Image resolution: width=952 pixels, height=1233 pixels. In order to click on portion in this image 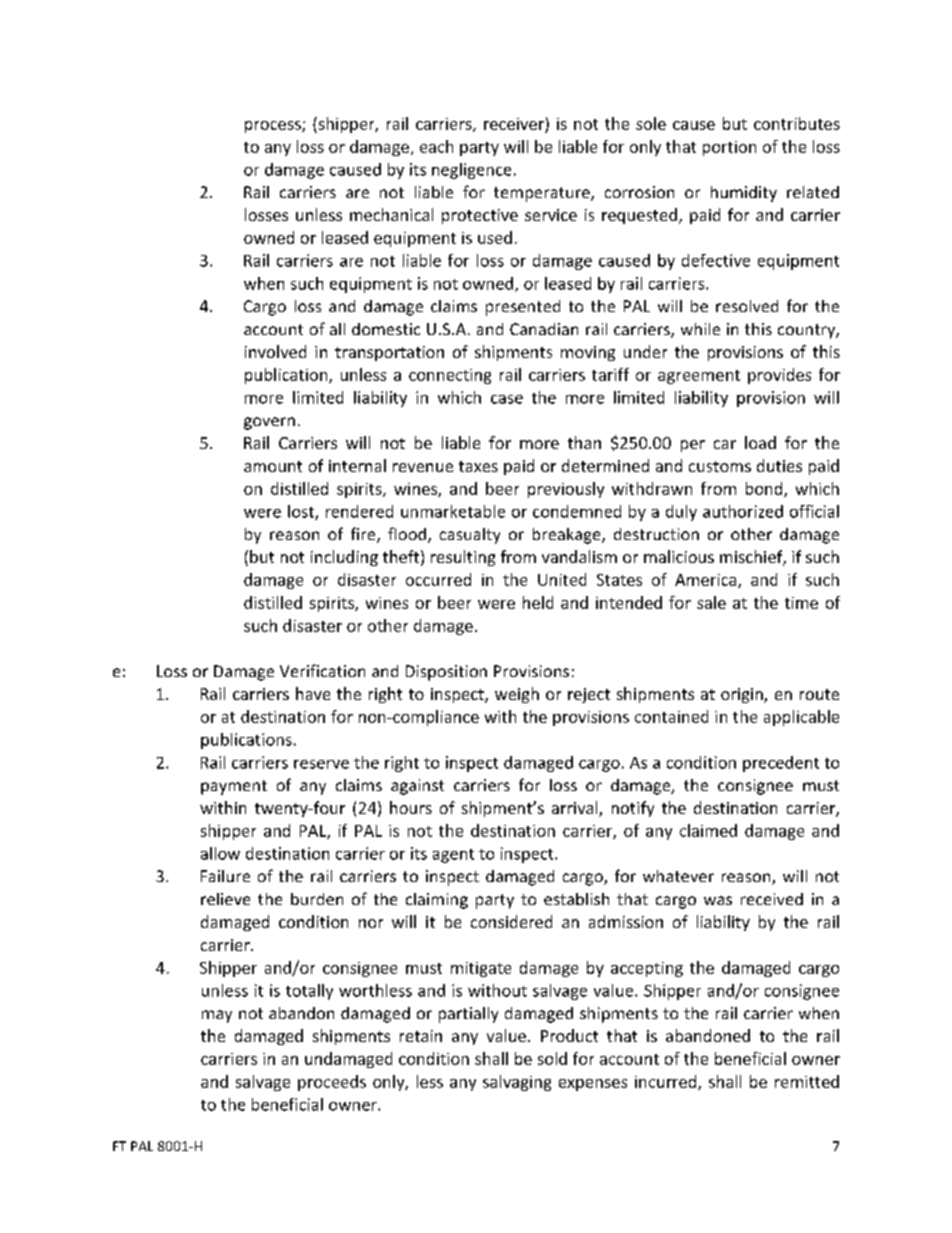, I will do `click(729, 148)`.
